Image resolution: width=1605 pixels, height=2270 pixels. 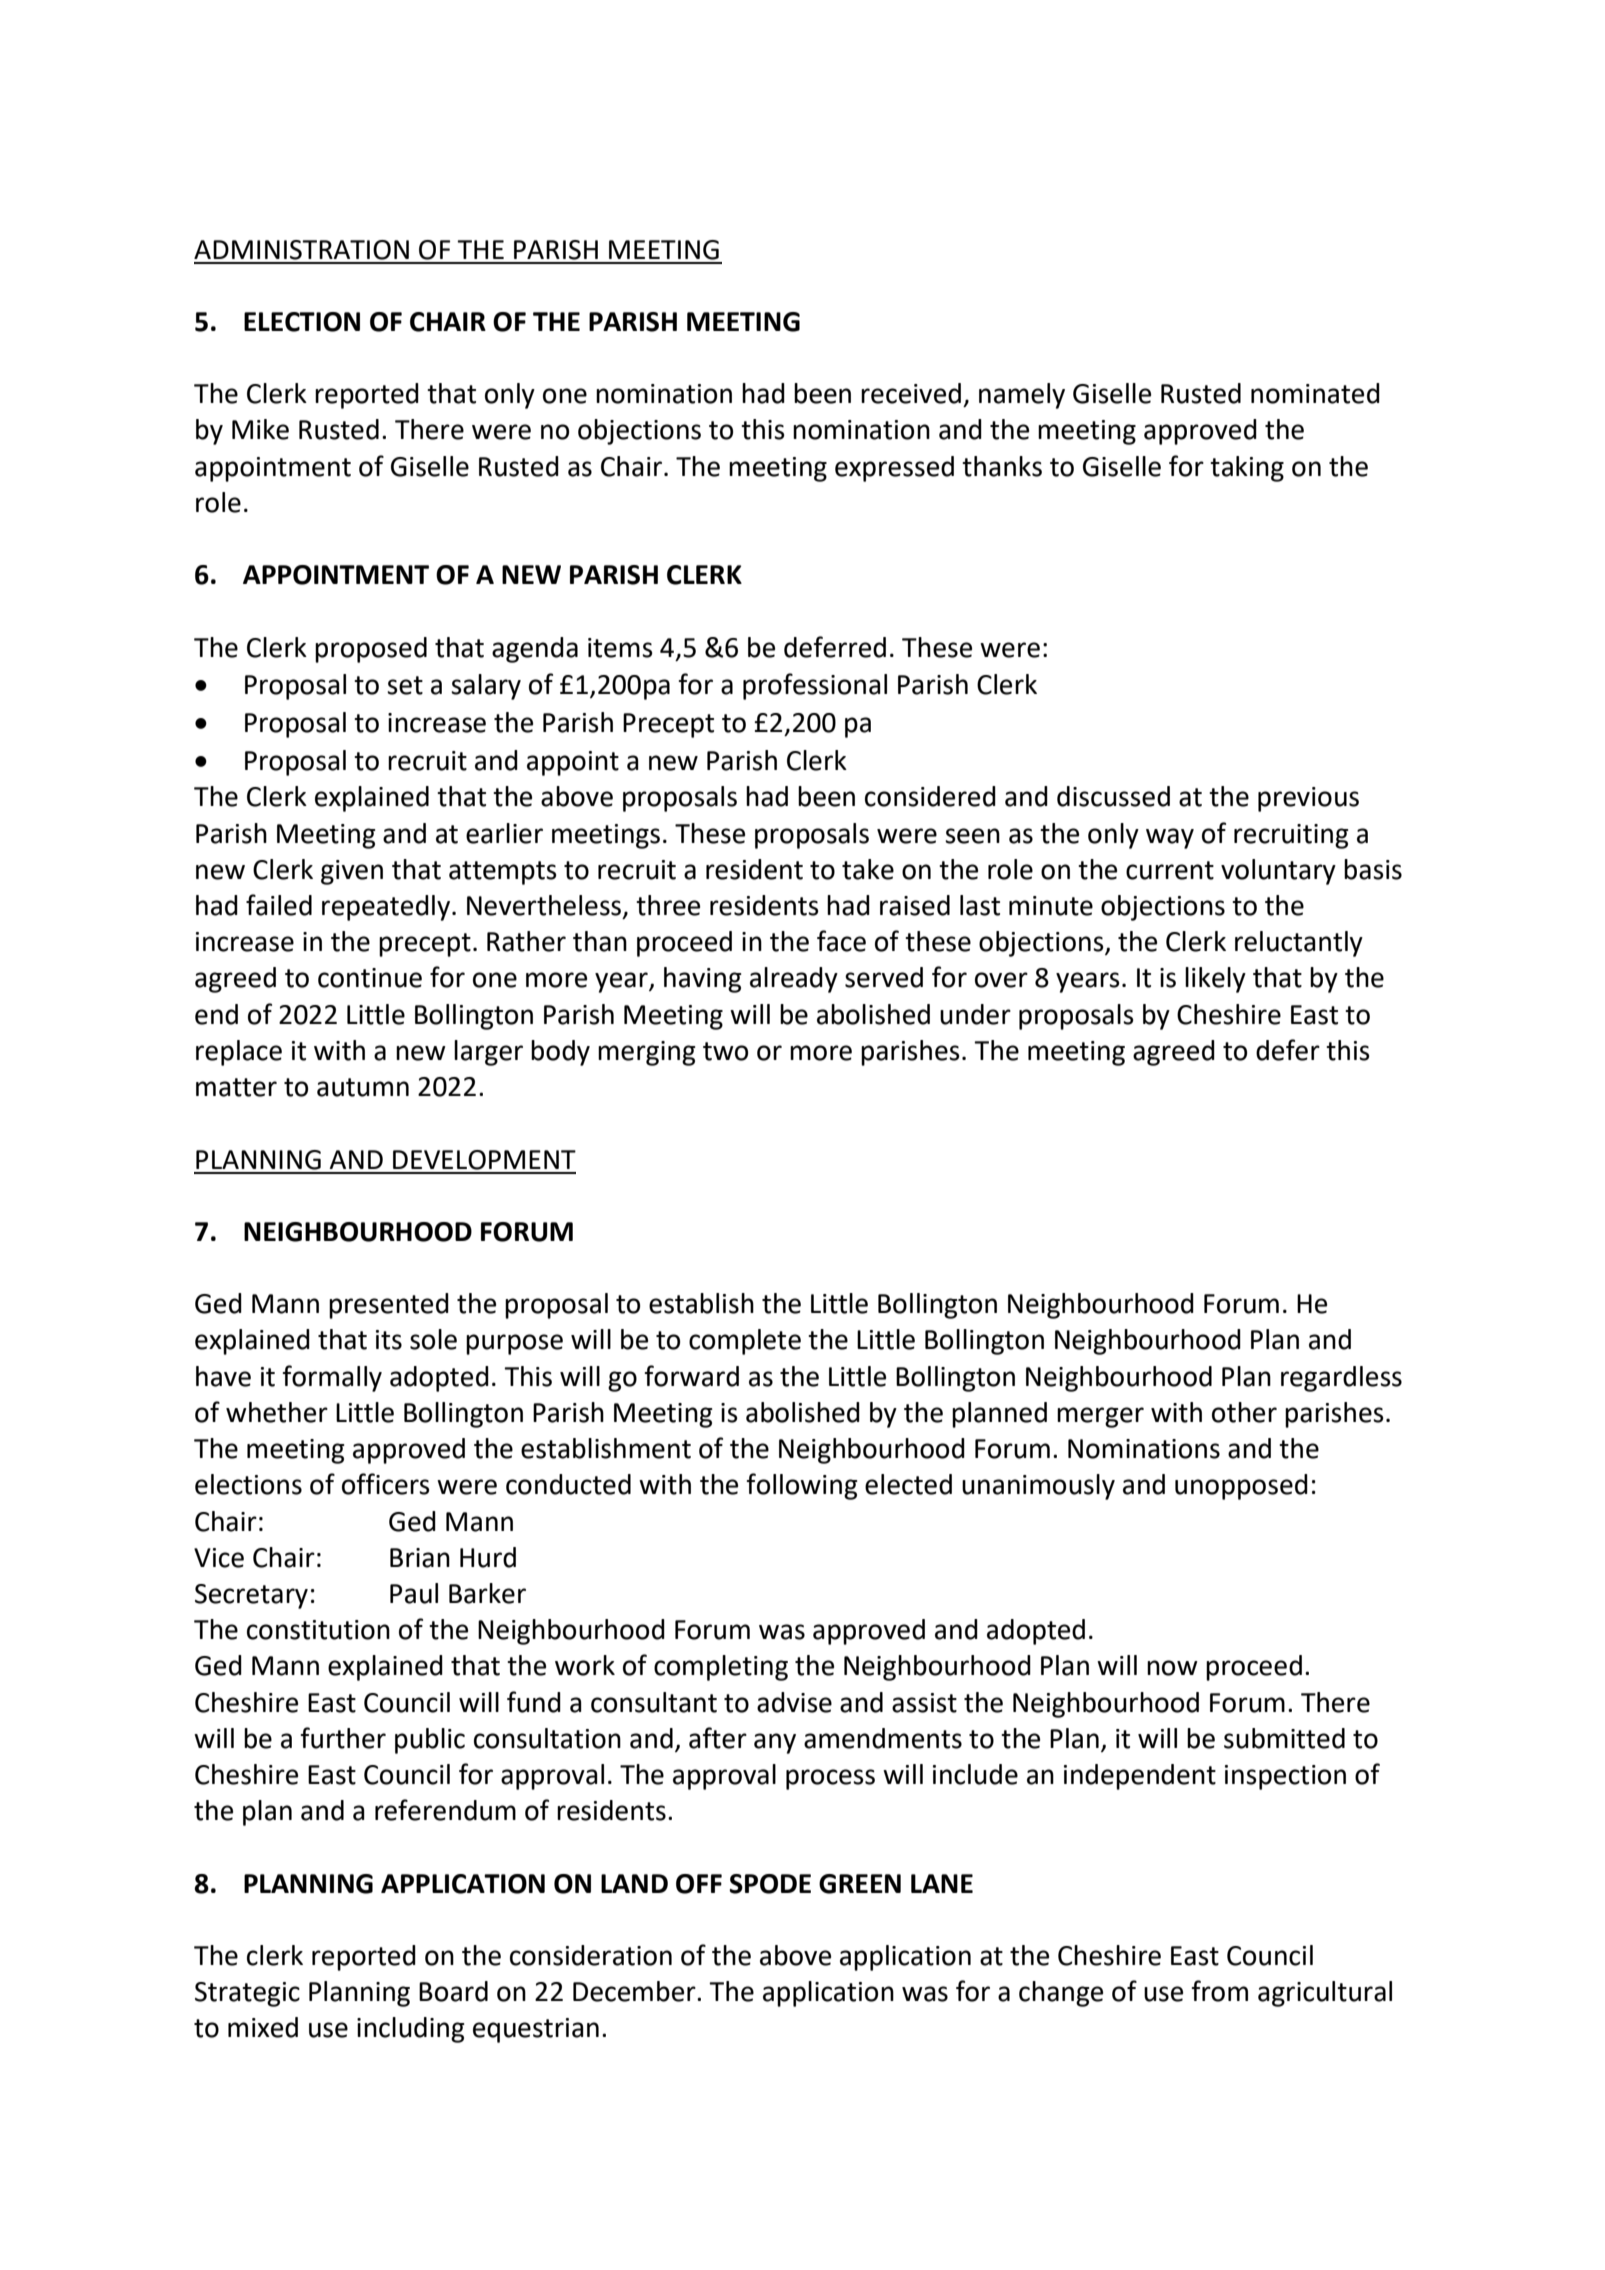 I want to click on following, so click(x=802, y=1486).
